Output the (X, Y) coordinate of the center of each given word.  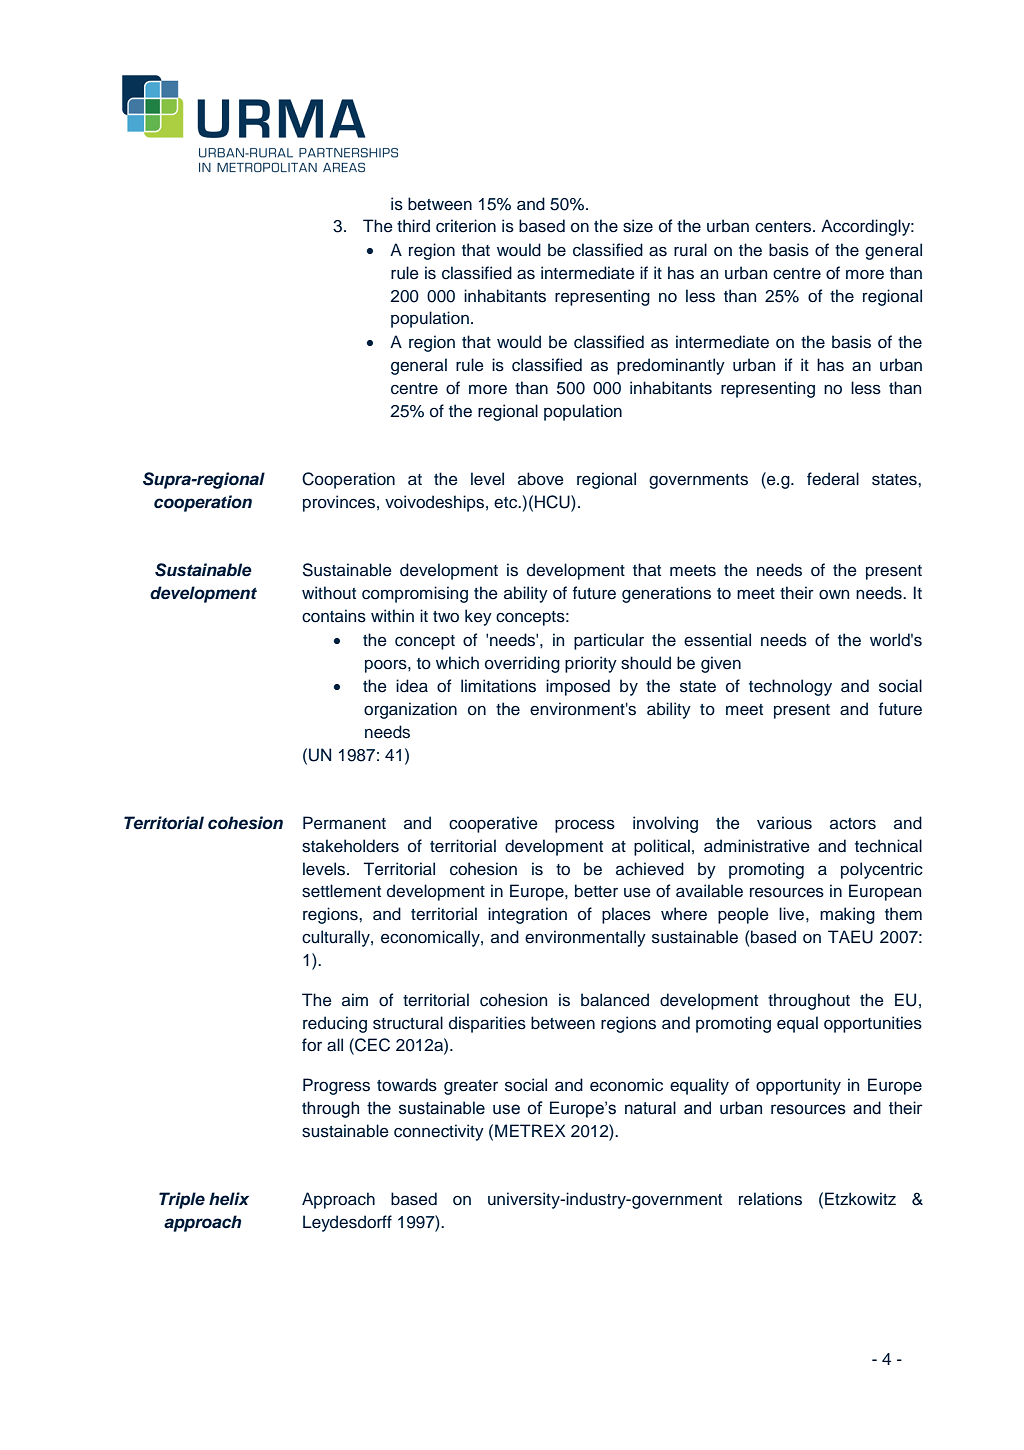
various (784, 823)
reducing (335, 1024)
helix (229, 1199)
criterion (466, 226)
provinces (339, 503)
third (413, 225)
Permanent (344, 822)
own (834, 595)
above (541, 479)
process (585, 826)
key (478, 617)
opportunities (873, 1024)
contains (334, 616)
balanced (615, 1000)
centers (783, 227)
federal (833, 479)
